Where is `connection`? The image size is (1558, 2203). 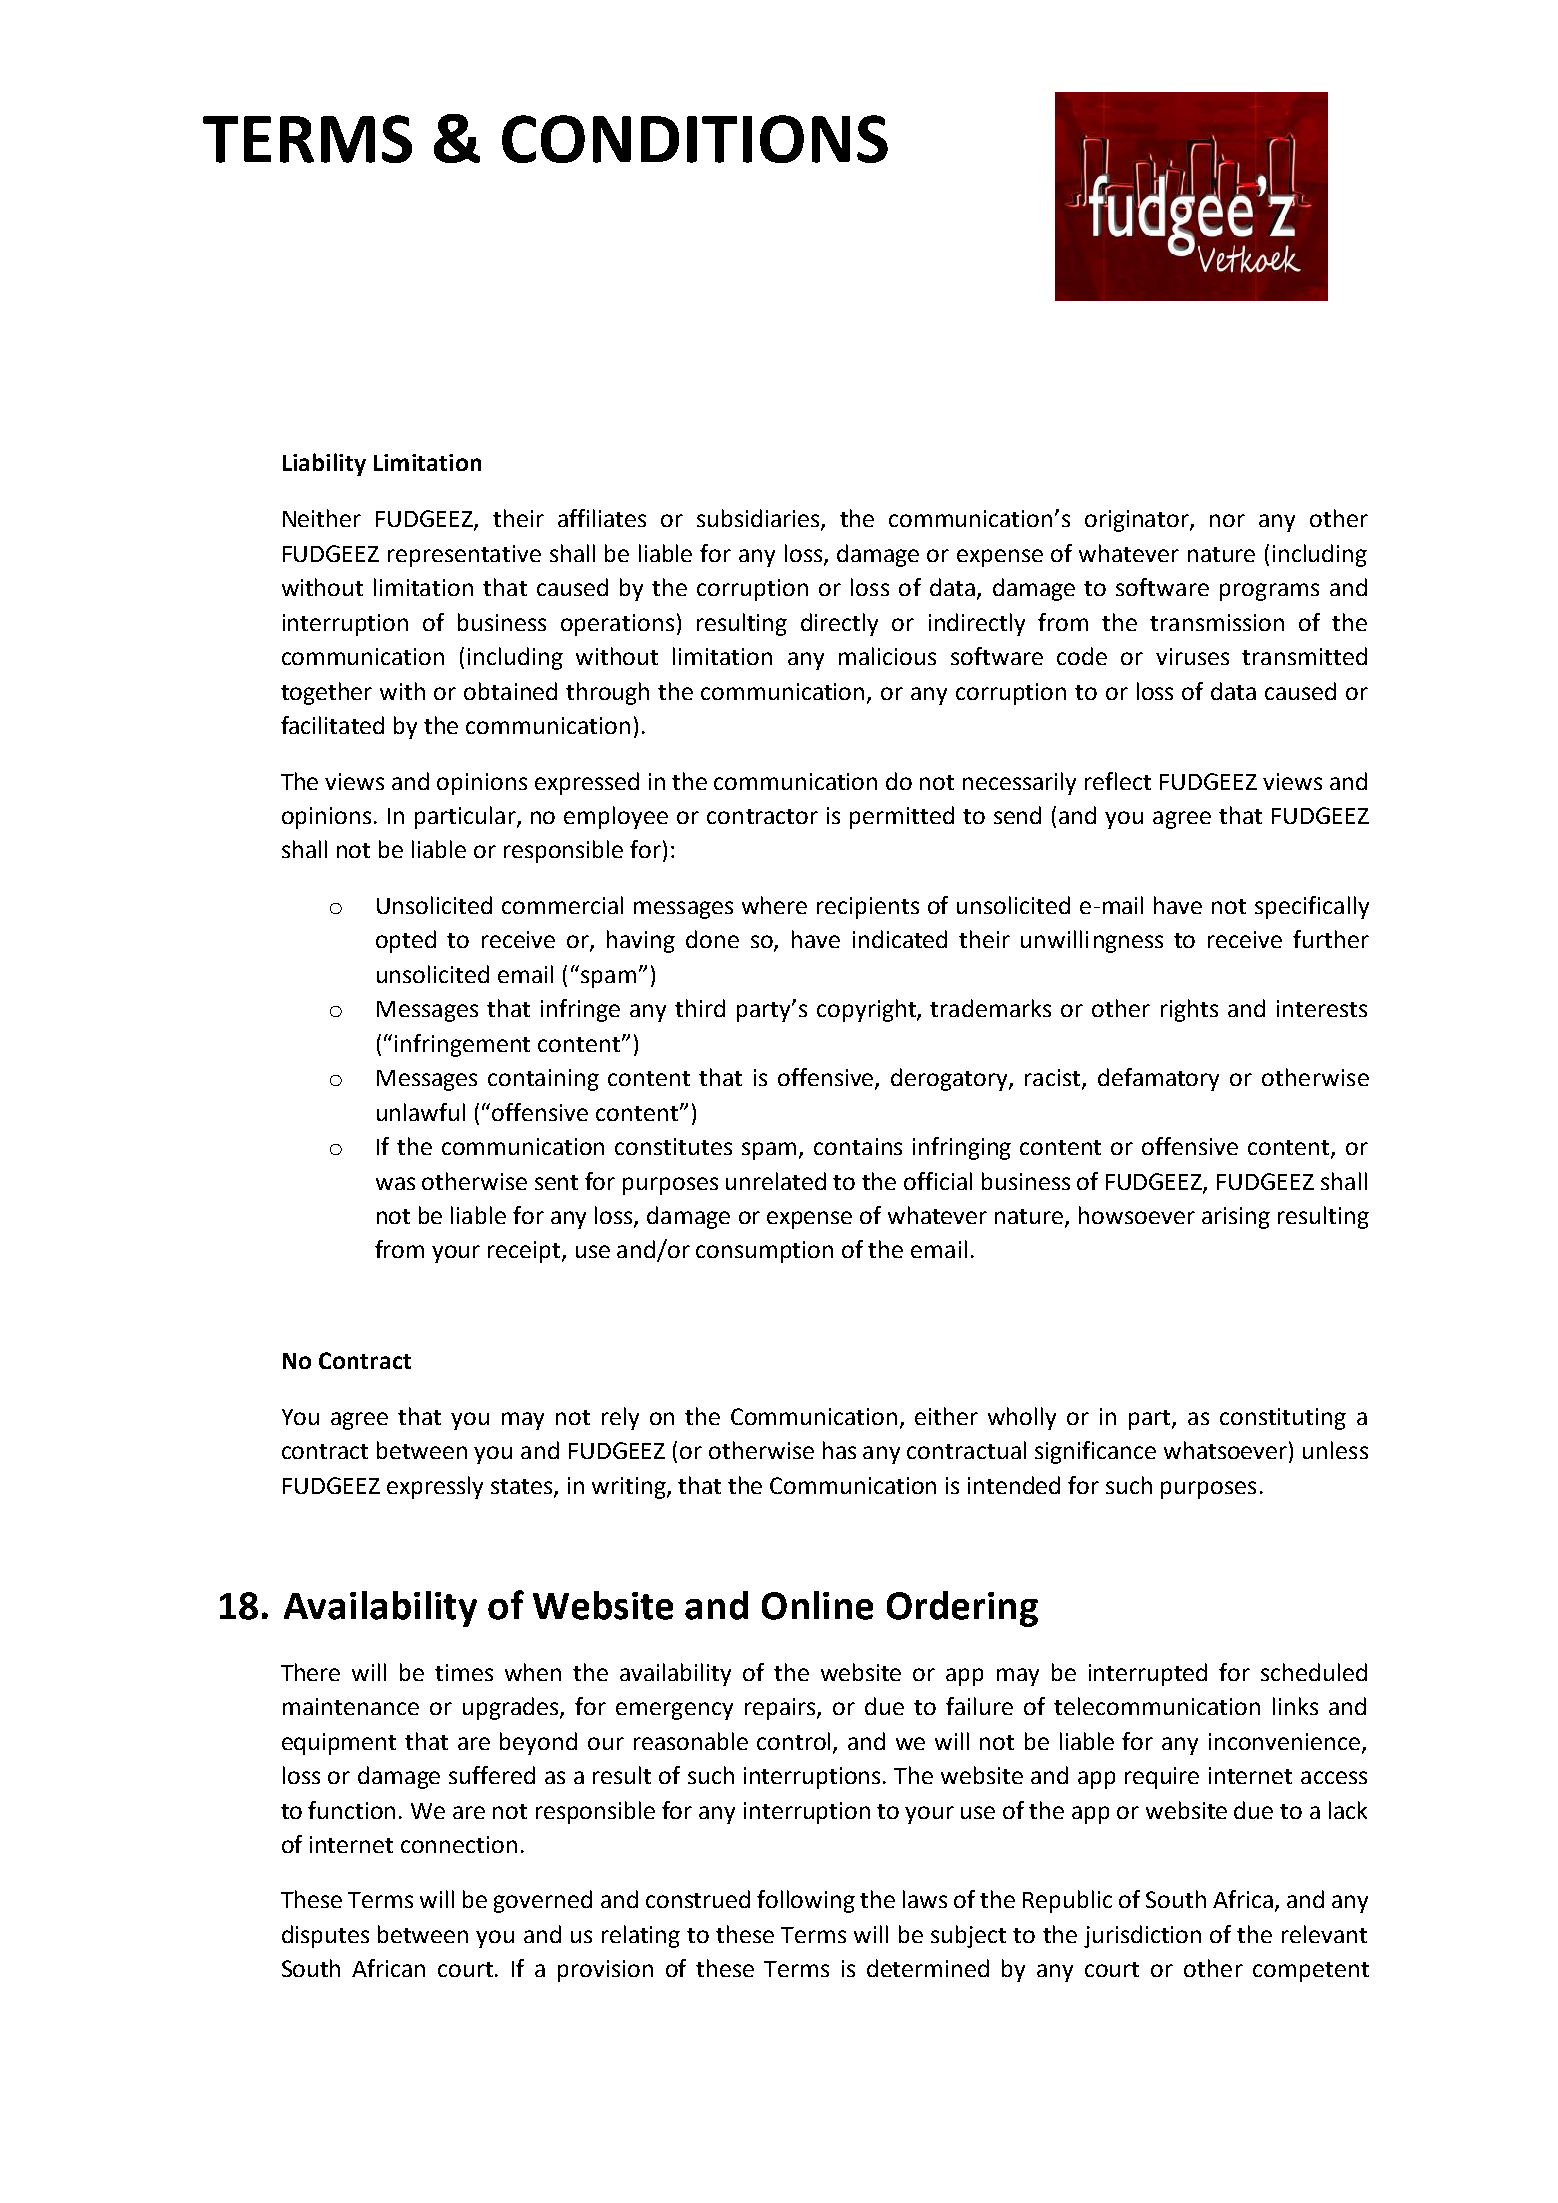
connection is located at coordinates (459, 1844).
